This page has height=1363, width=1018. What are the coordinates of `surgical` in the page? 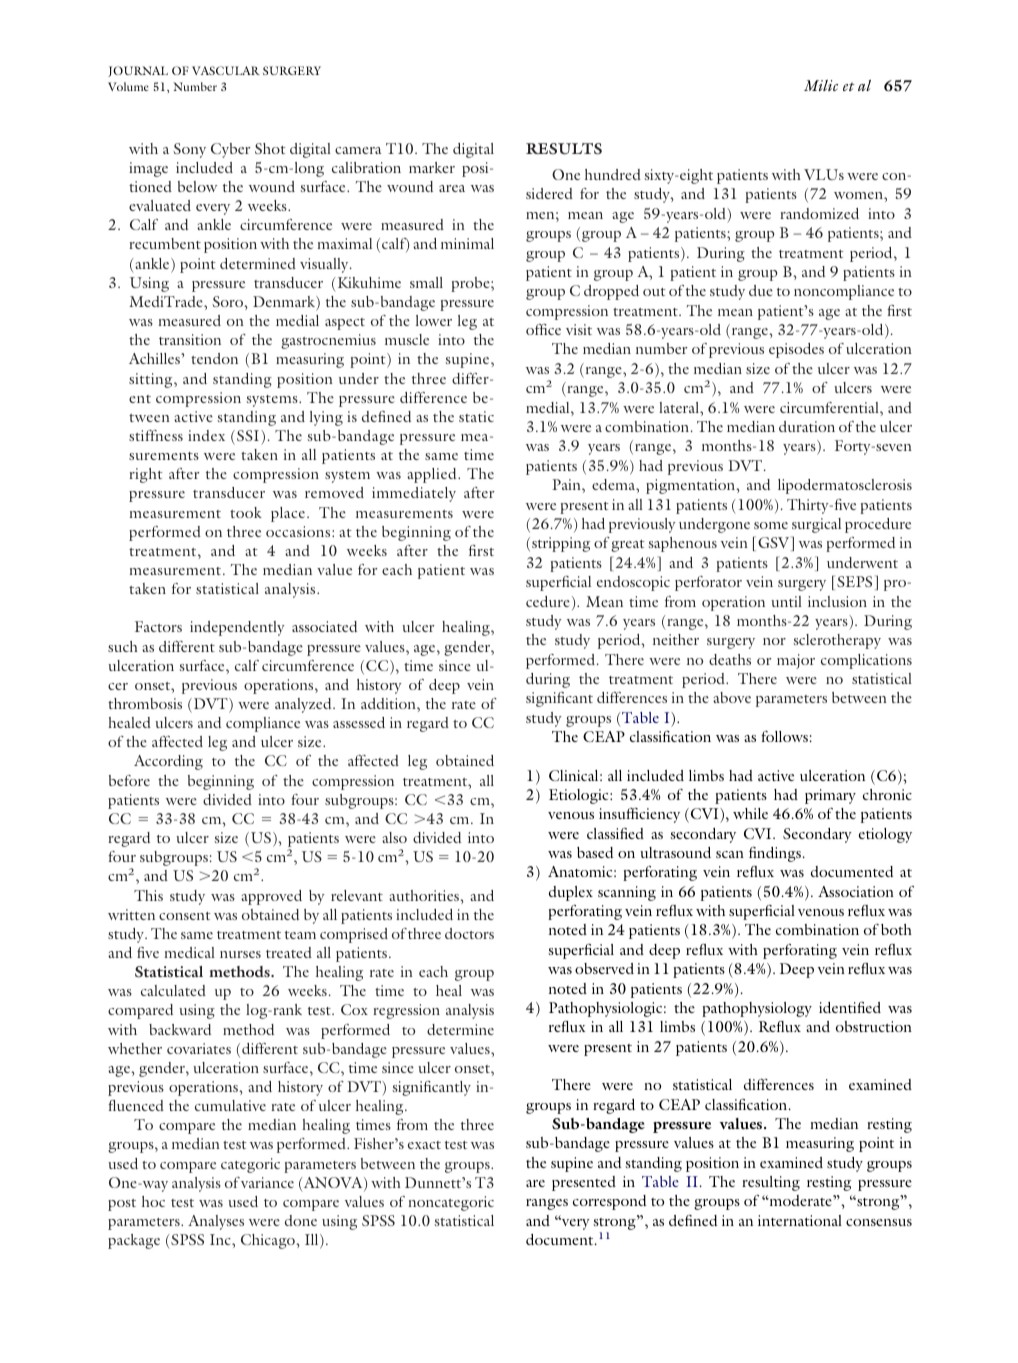 It's located at (816, 525).
